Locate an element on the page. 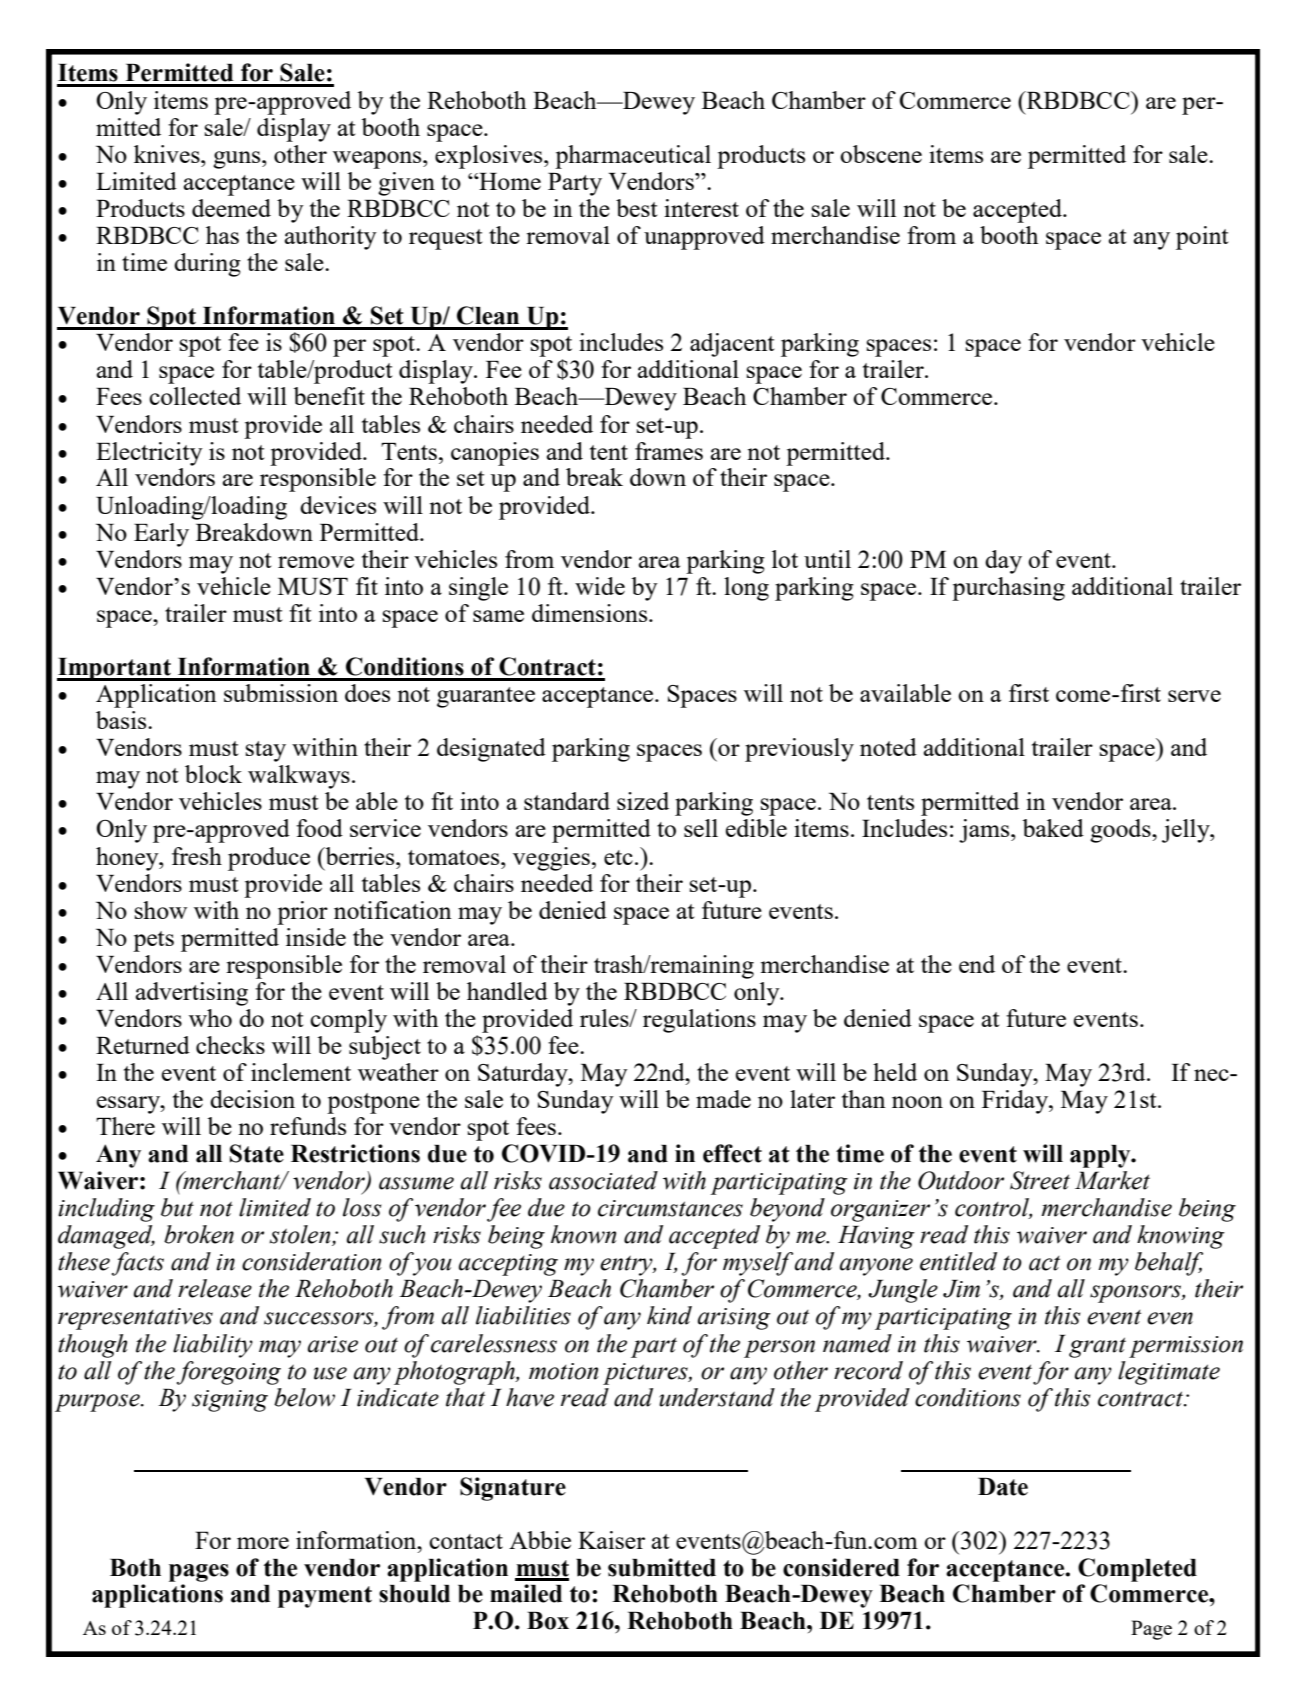 This page has height=1686, width=1303. Kaiser is located at coordinates (611, 1540).
